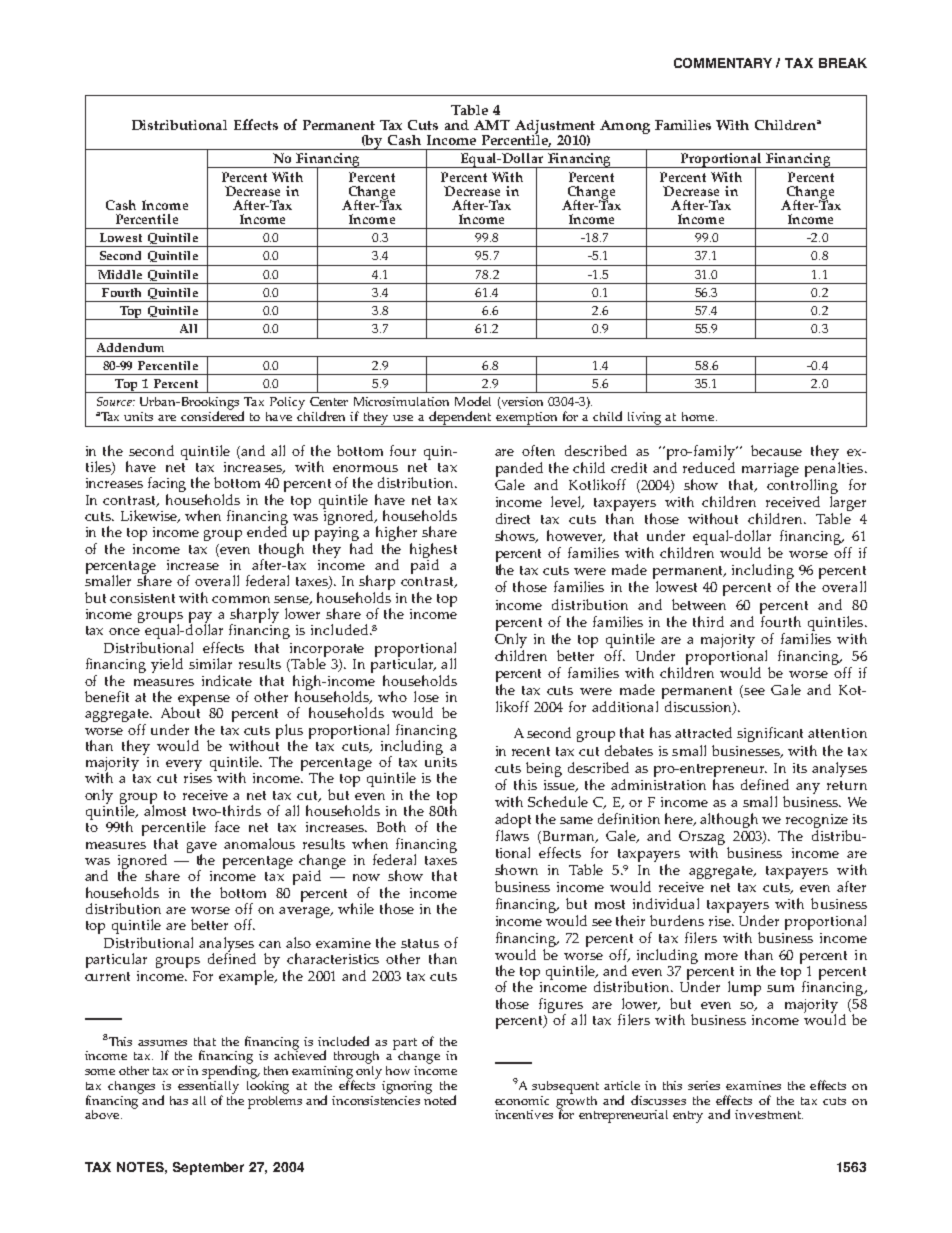 The width and height of the document is (952, 1233). I want to click on lose, so click(426, 696).
